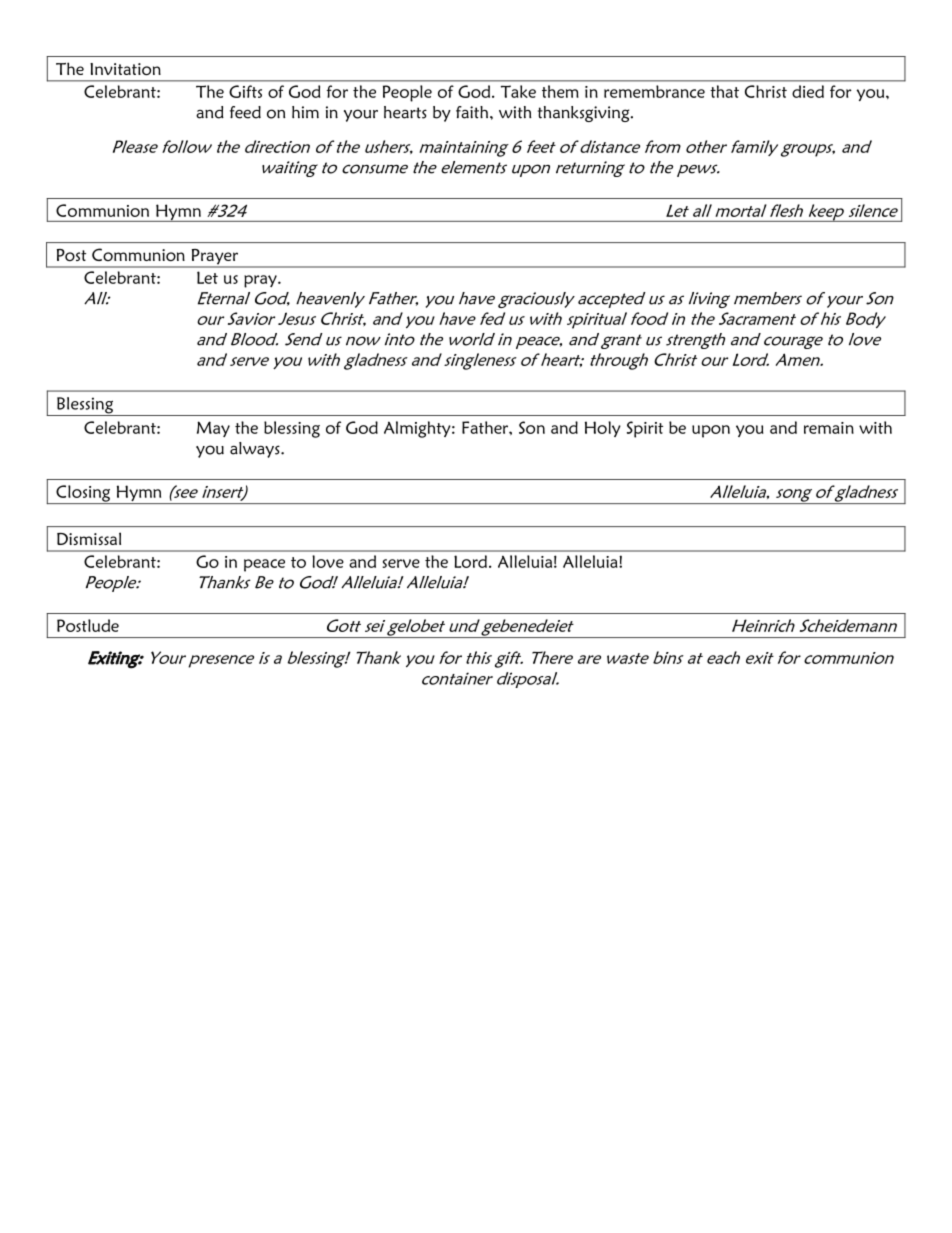 Image resolution: width=952 pixels, height=1233 pixels. Describe the element at coordinates (89, 538) in the image. I see `Dismissal` at that location.
